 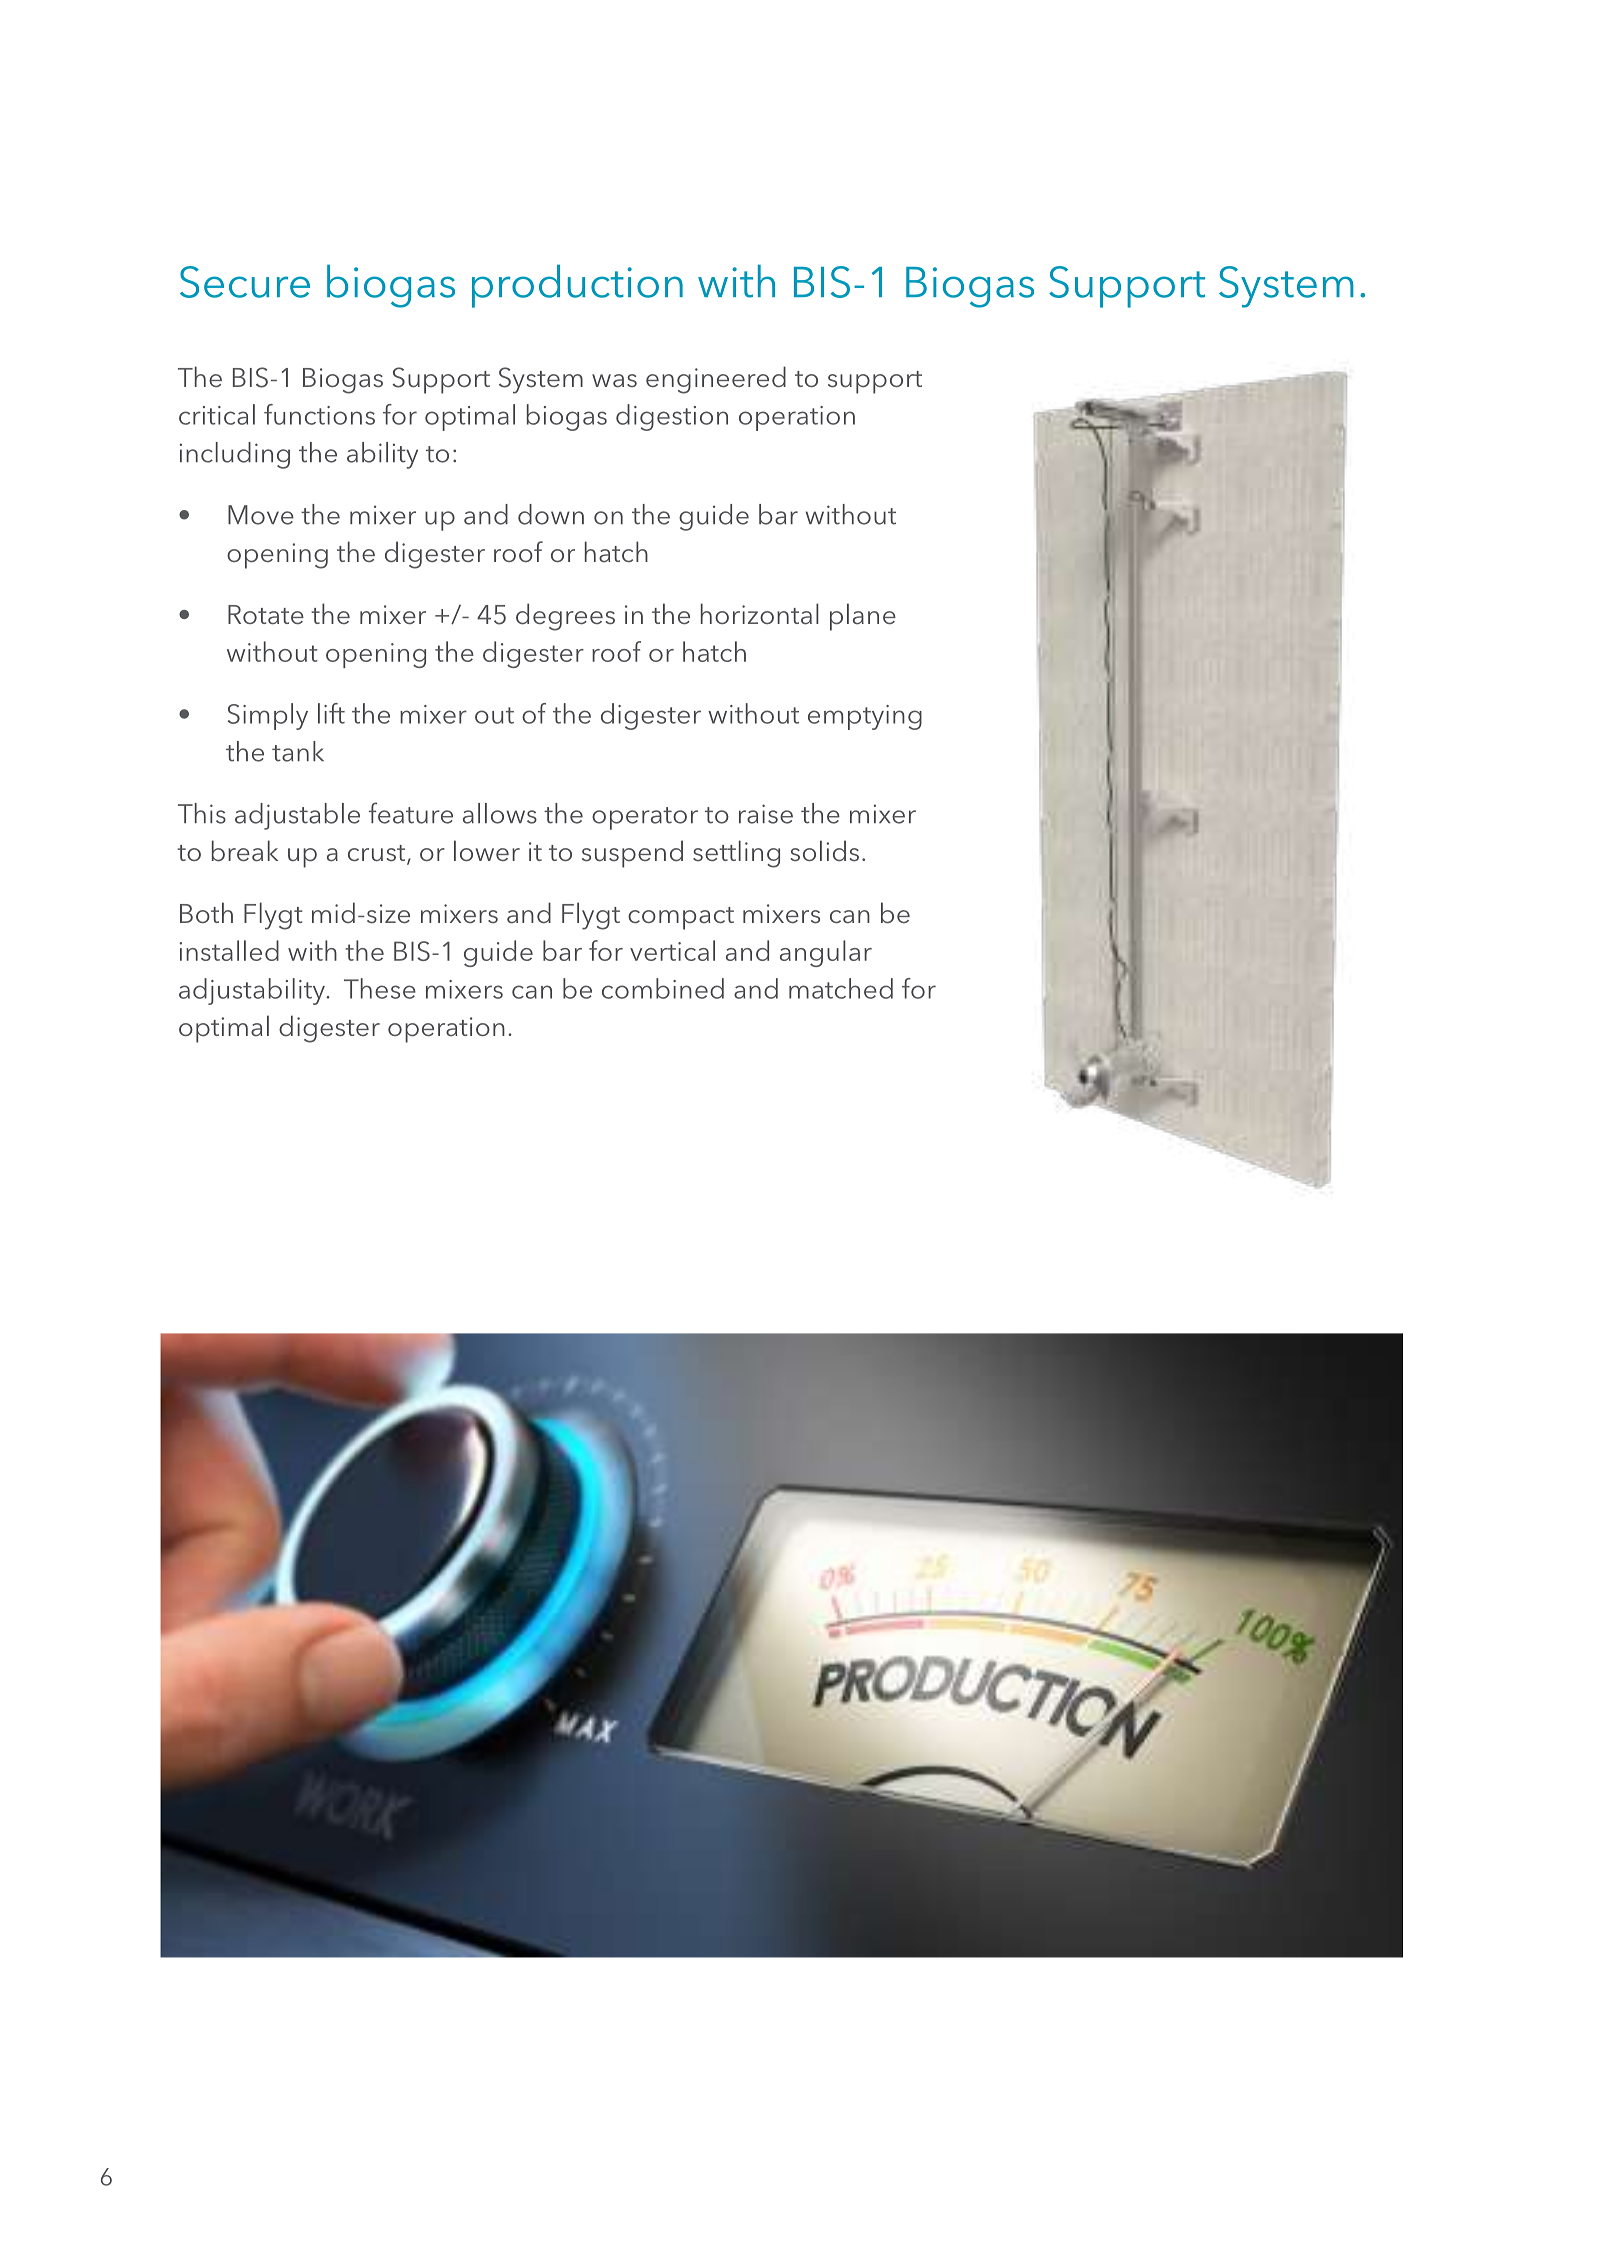 I want to click on degrees, so click(x=565, y=617).
